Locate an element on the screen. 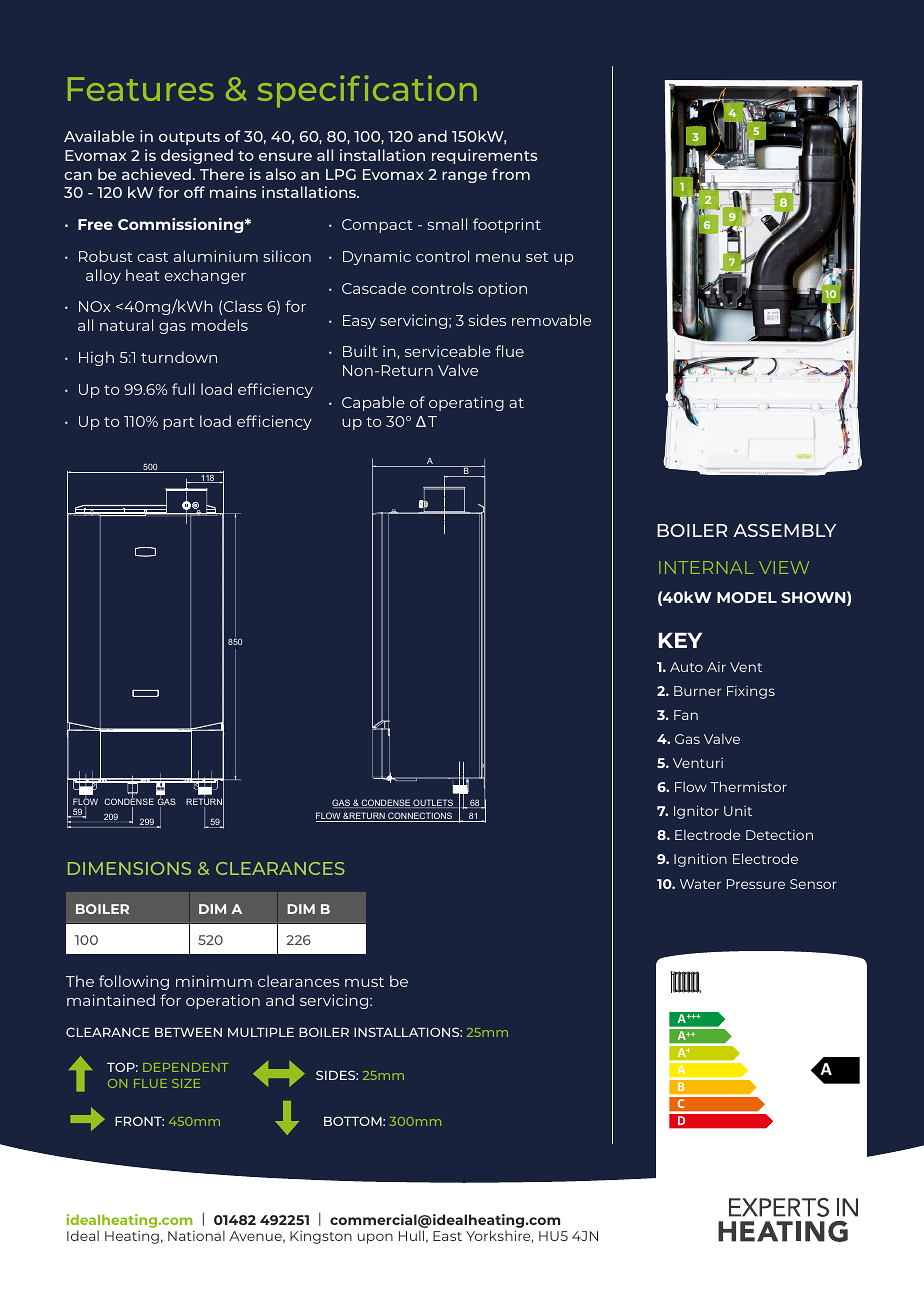 This screenshot has height=1308, width=924. upon is located at coordinates (375, 1238).
